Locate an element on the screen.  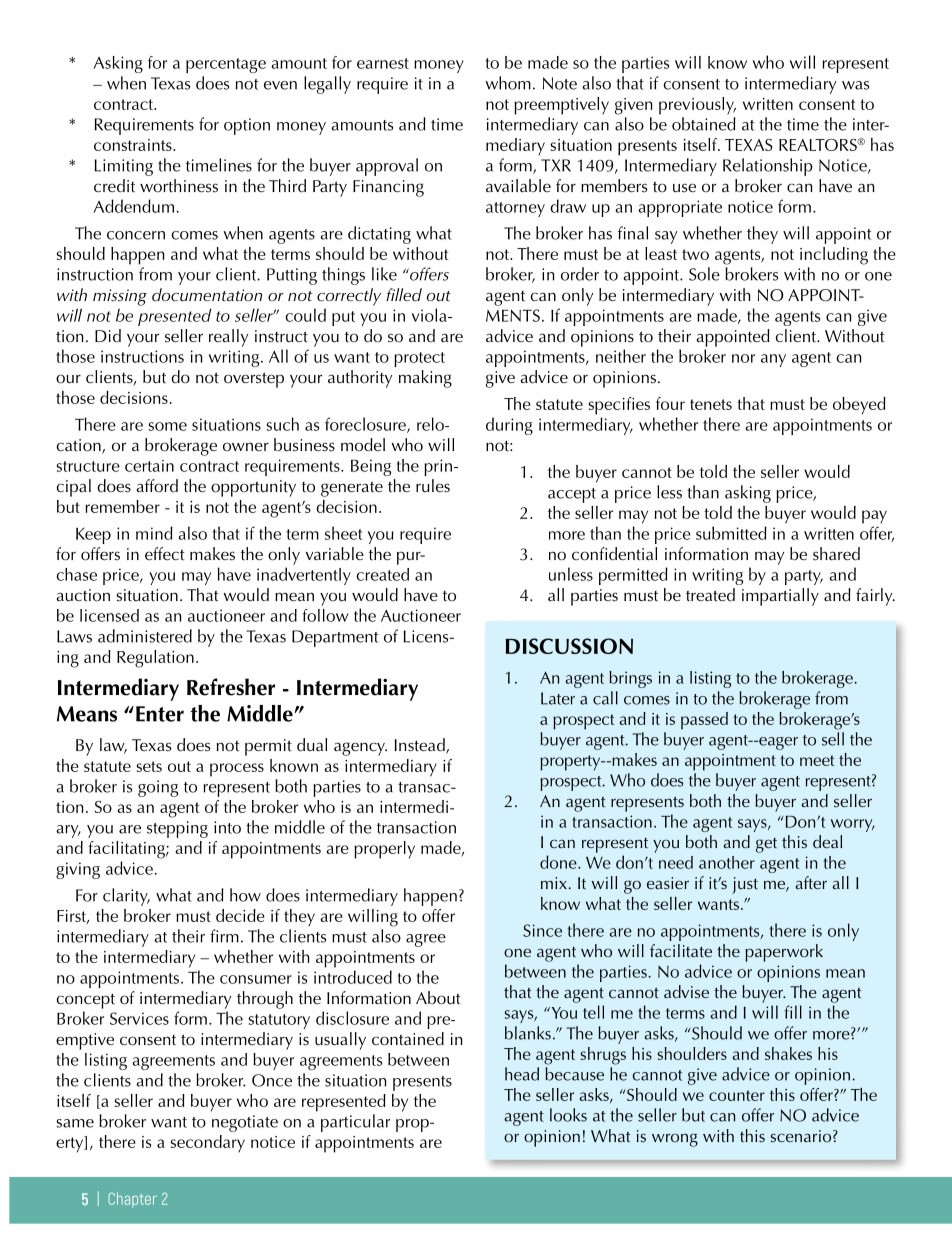
whom is located at coordinates (508, 83).
